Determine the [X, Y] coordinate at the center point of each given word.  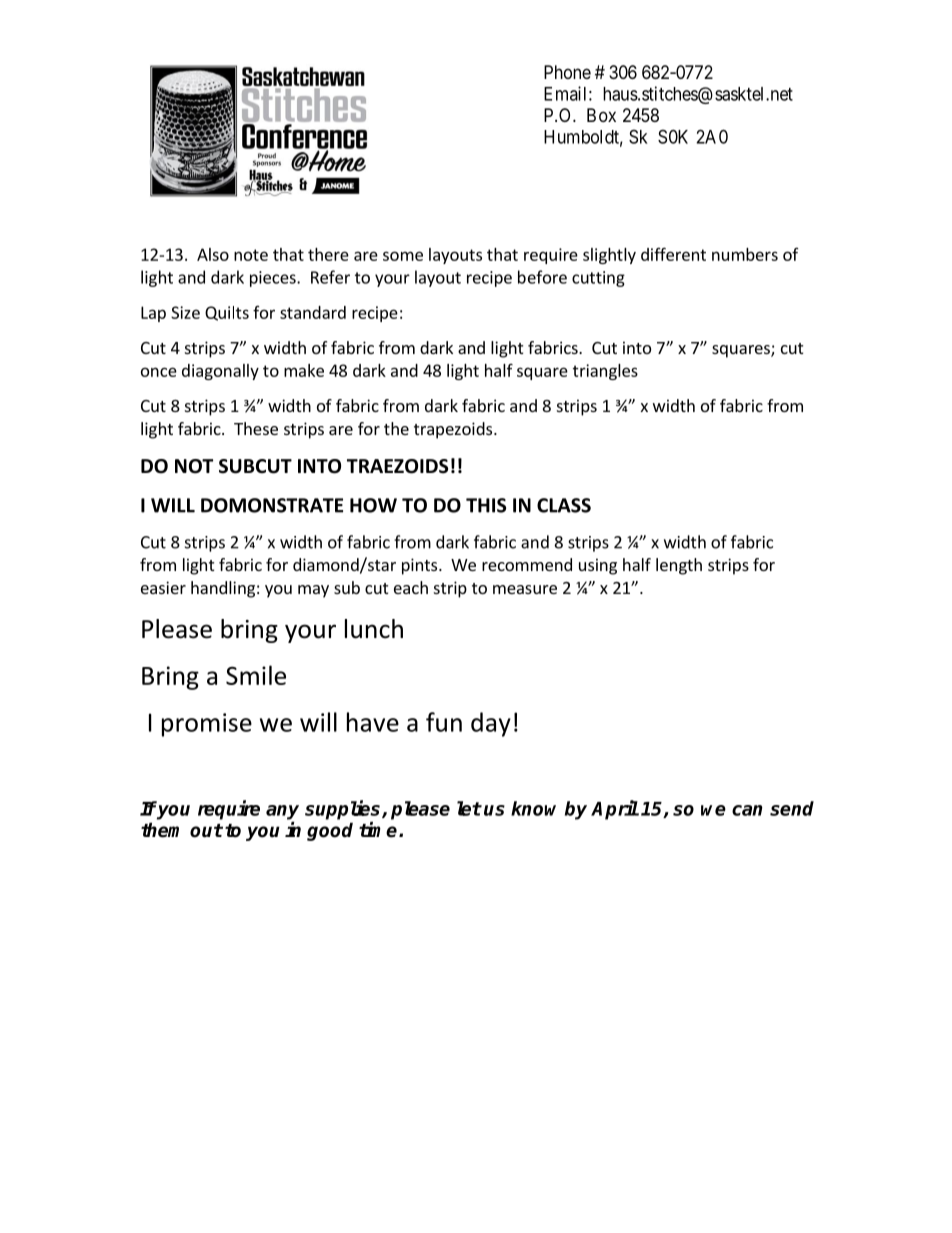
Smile [256, 675]
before [542, 277]
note [251, 255]
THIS [486, 505]
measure [525, 589]
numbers [745, 254]
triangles [605, 372]
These [256, 428]
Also [213, 254]
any [282, 812]
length [679, 566]
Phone [567, 72]
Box [601, 115]
